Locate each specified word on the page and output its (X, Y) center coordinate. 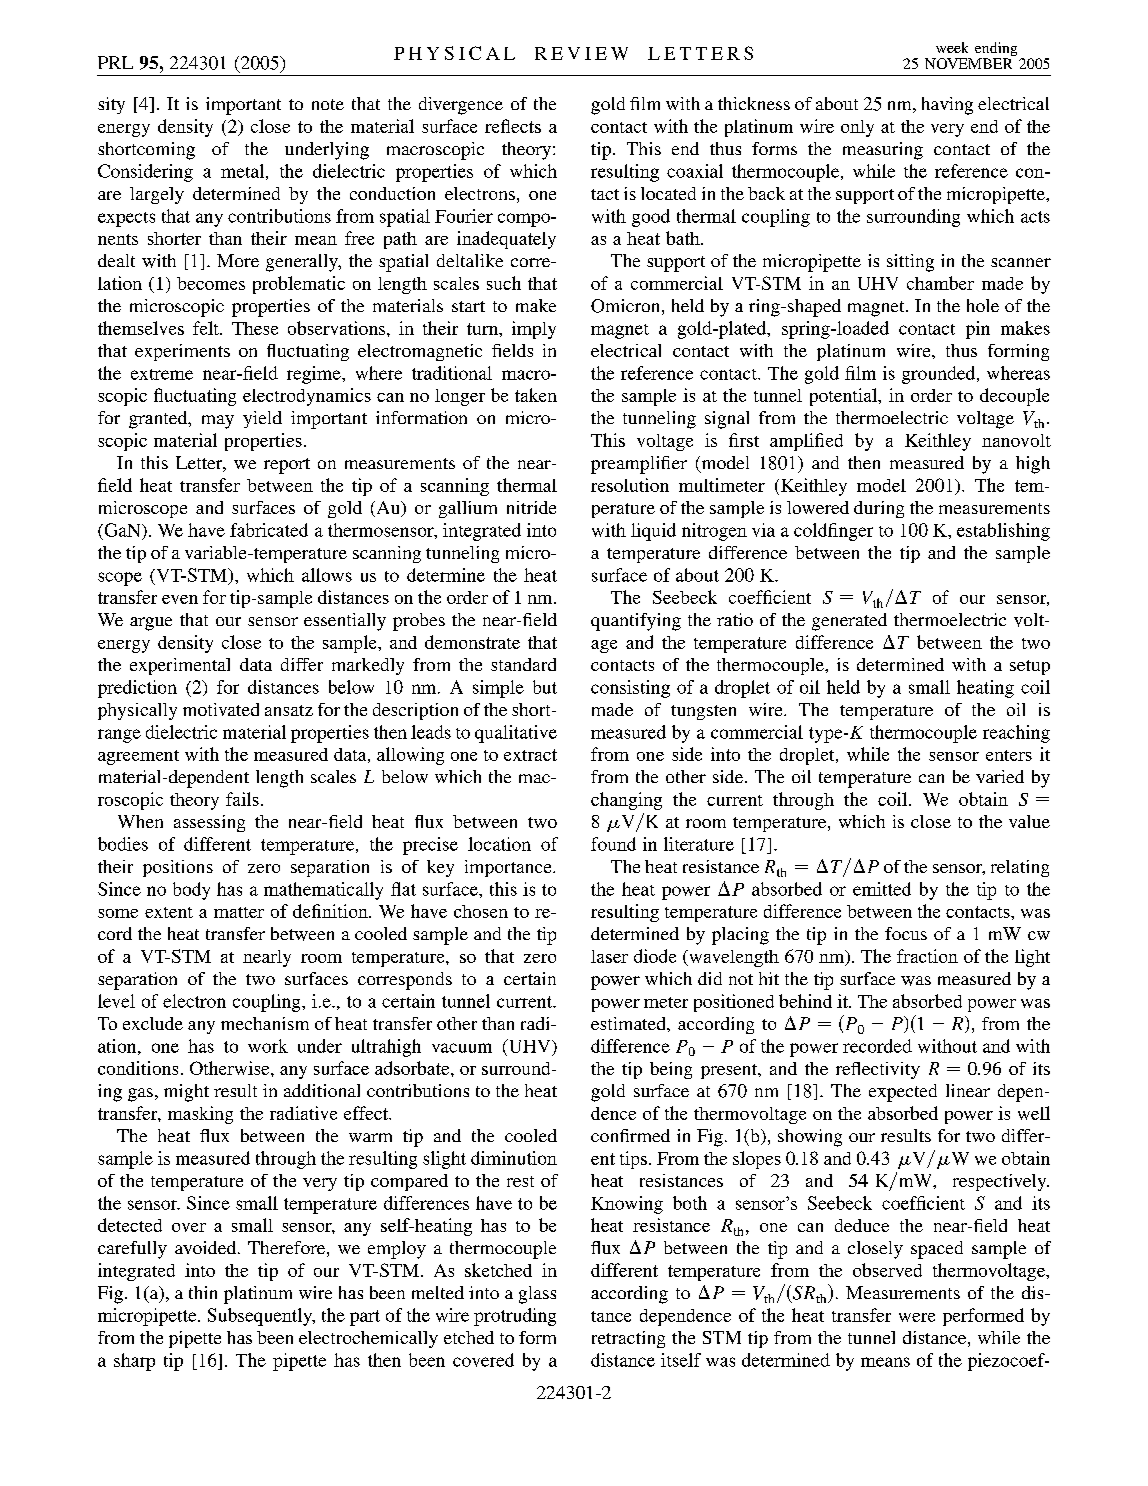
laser (609, 956)
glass (537, 1295)
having (947, 106)
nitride (531, 507)
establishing (1003, 532)
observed (887, 1270)
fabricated (269, 530)
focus (906, 933)
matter (239, 912)
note (328, 104)
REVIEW (581, 53)
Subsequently (261, 1317)
